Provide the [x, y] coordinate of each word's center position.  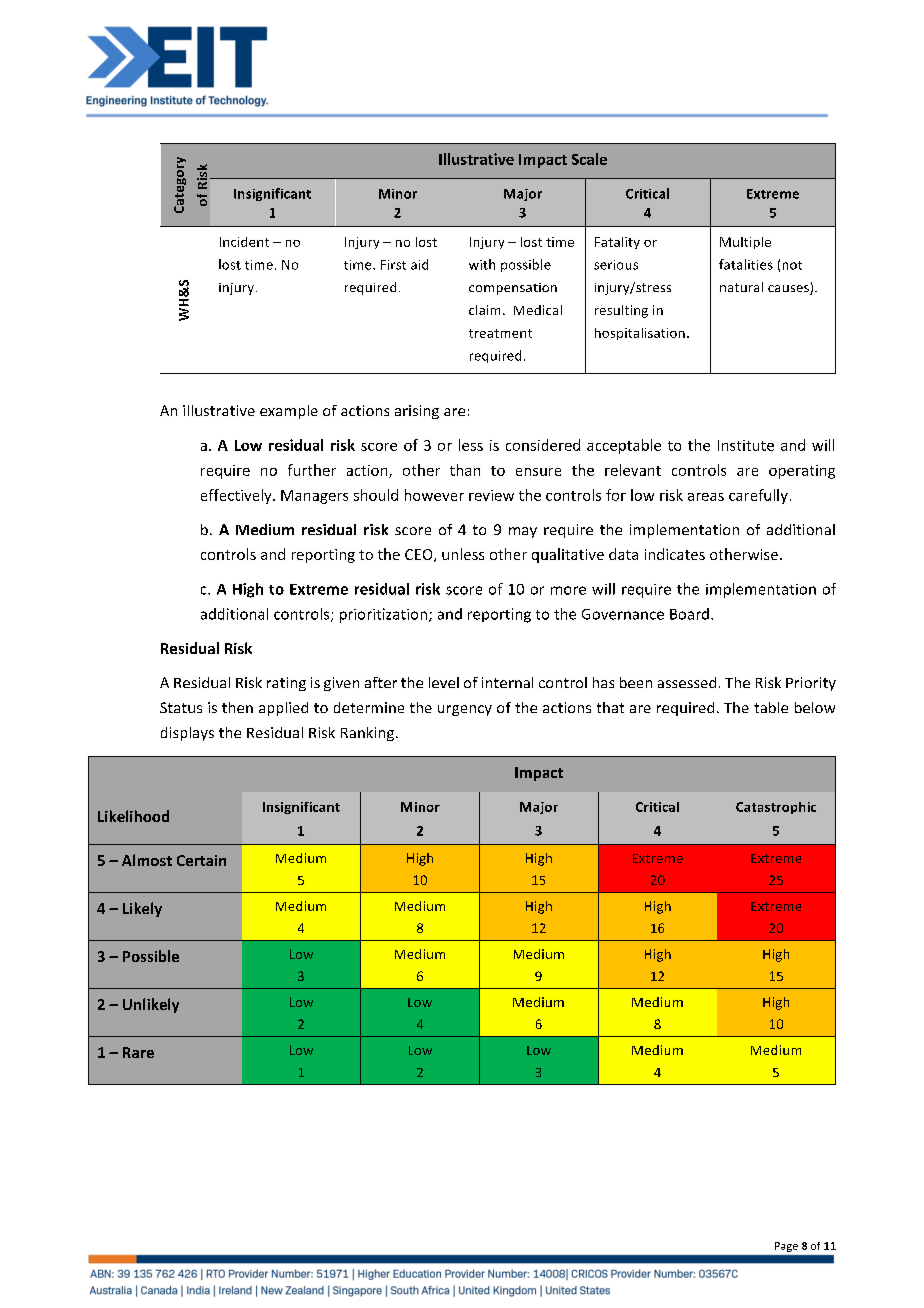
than [465, 470]
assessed [687, 682]
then [237, 707]
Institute [746, 445]
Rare [138, 1052]
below [815, 707]
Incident [244, 242]
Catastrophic [776, 808]
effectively [237, 496]
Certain [201, 860]
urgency [465, 710]
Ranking [369, 734]
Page [786, 1247]
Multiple [745, 243]
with [482, 264]
